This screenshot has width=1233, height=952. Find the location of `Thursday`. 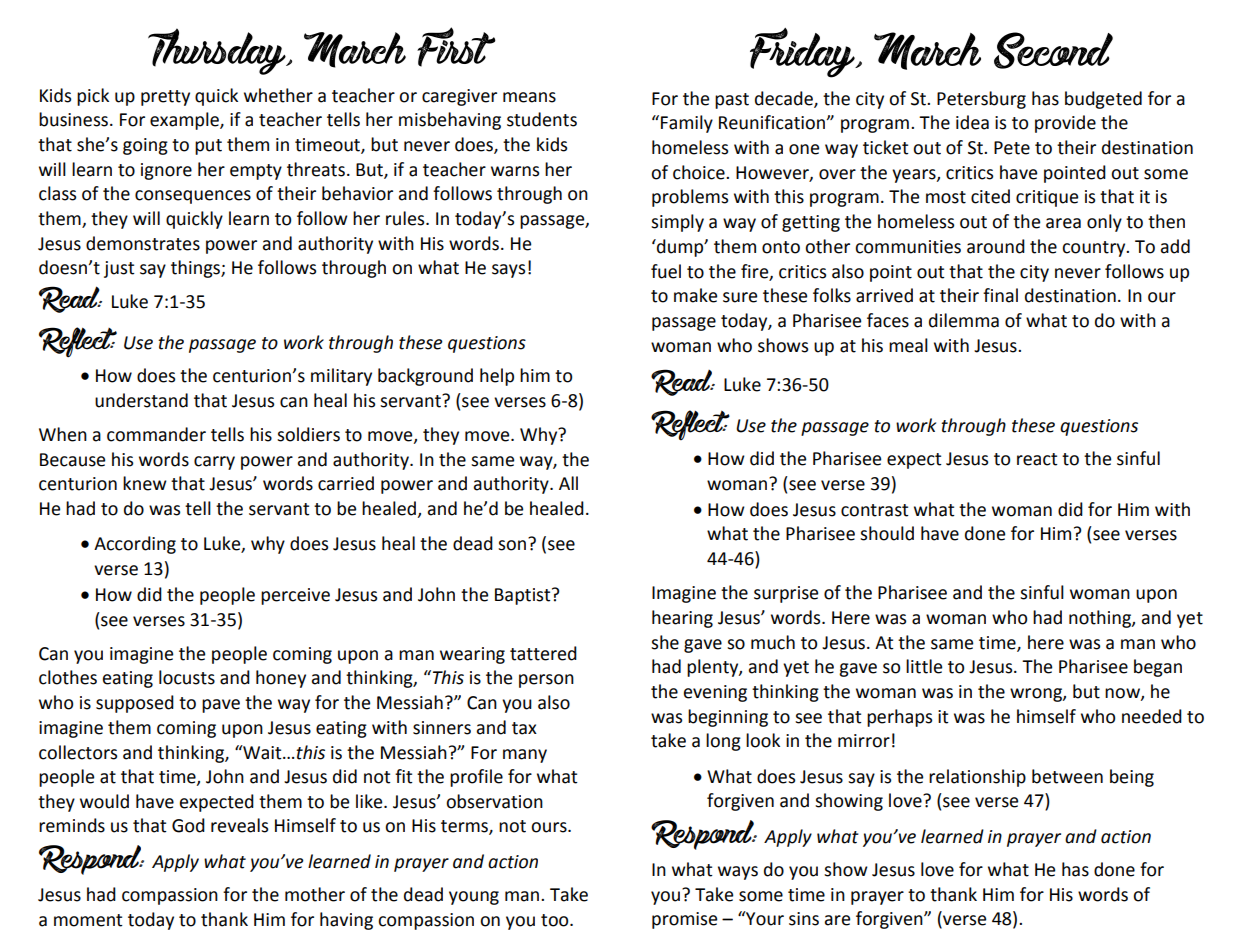

Thursday is located at coordinates (218, 51).
